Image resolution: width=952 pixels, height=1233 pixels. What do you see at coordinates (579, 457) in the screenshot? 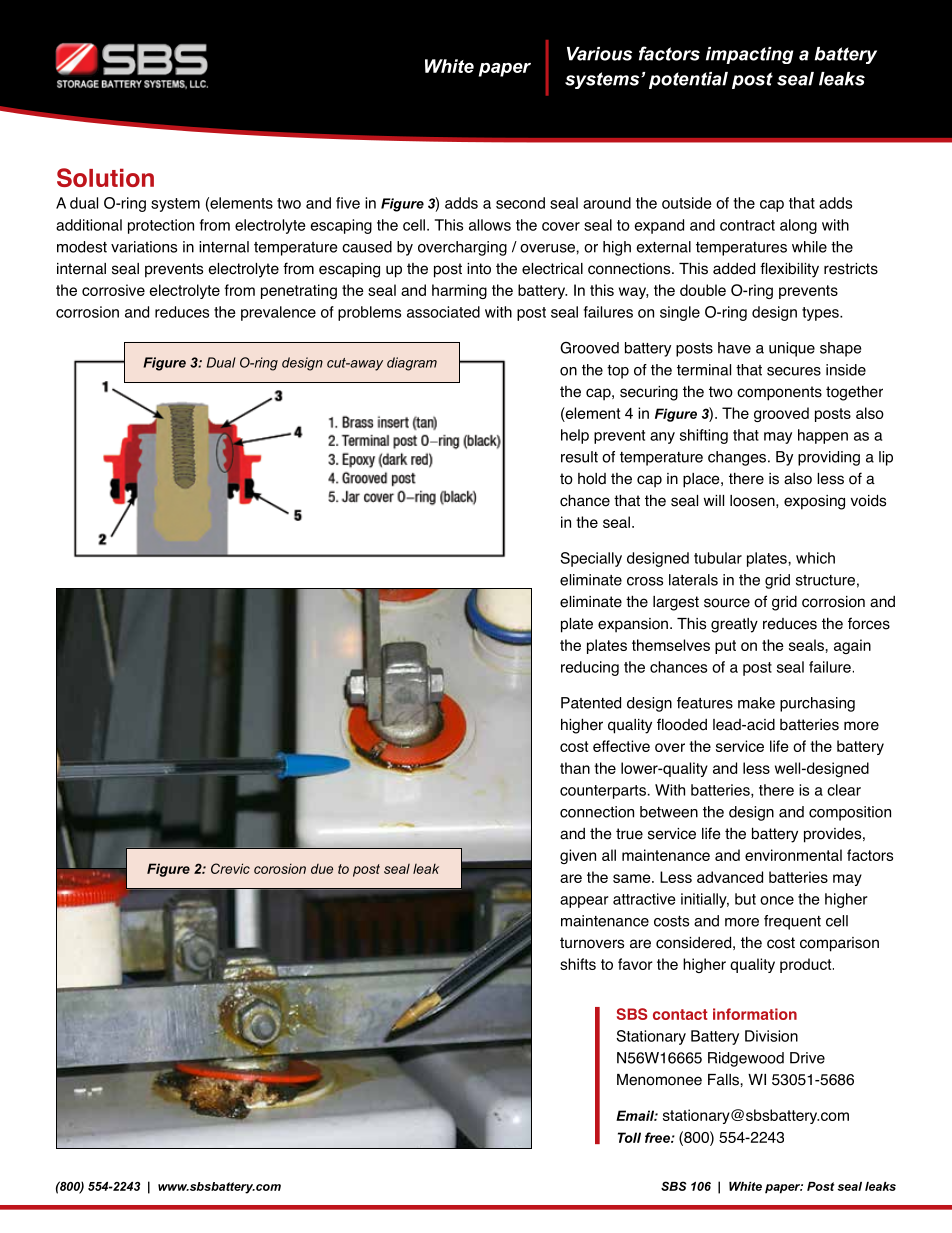
I see `result` at bounding box center [579, 457].
